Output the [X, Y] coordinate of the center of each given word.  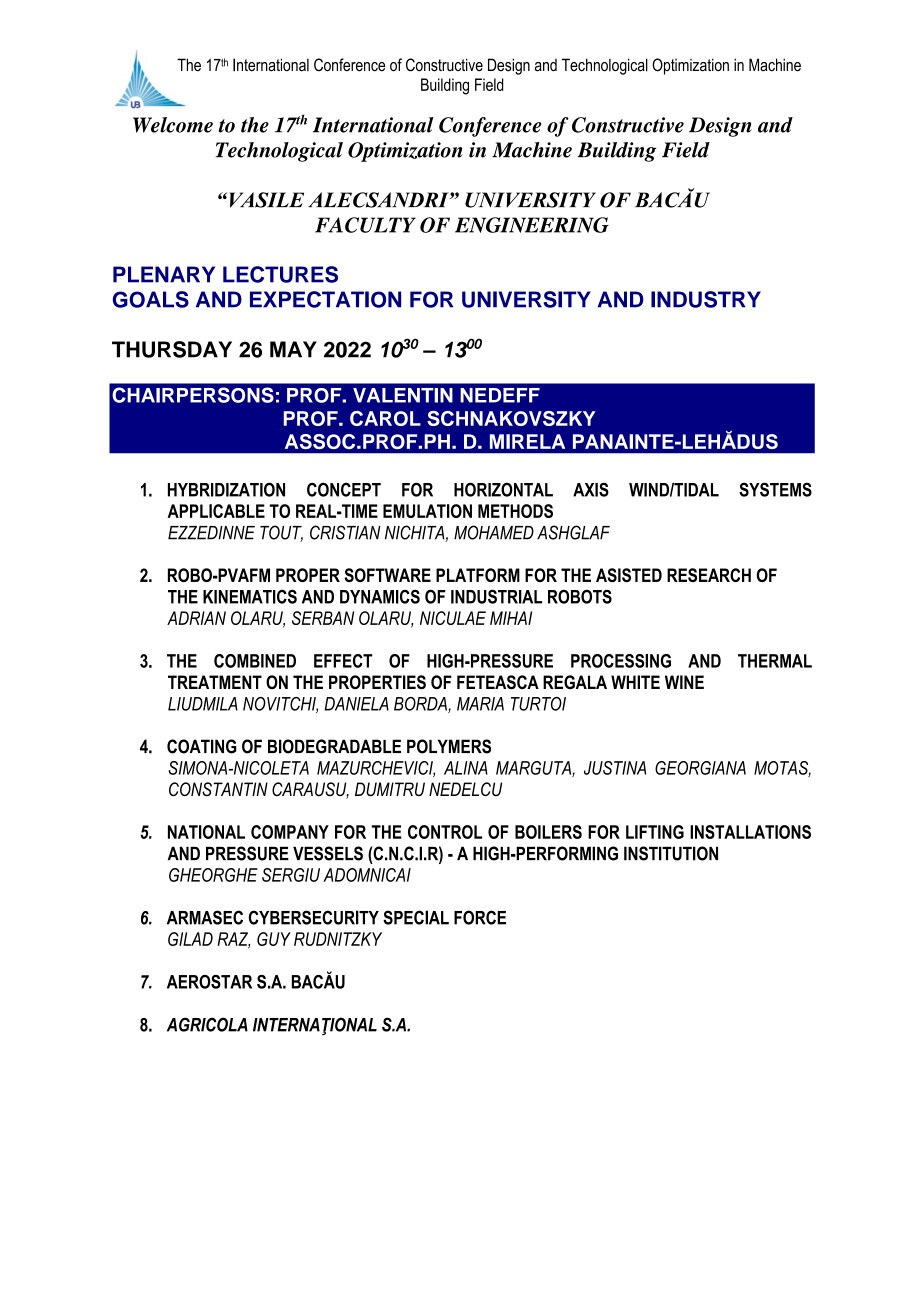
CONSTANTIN [218, 789]
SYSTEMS [775, 489]
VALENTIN [403, 395]
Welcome [173, 125]
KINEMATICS [250, 596]
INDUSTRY [706, 299]
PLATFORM [478, 575]
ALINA [466, 768]
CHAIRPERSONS [193, 395]
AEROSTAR [209, 982]
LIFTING [655, 832]
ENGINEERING [532, 225]
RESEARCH [709, 575]
